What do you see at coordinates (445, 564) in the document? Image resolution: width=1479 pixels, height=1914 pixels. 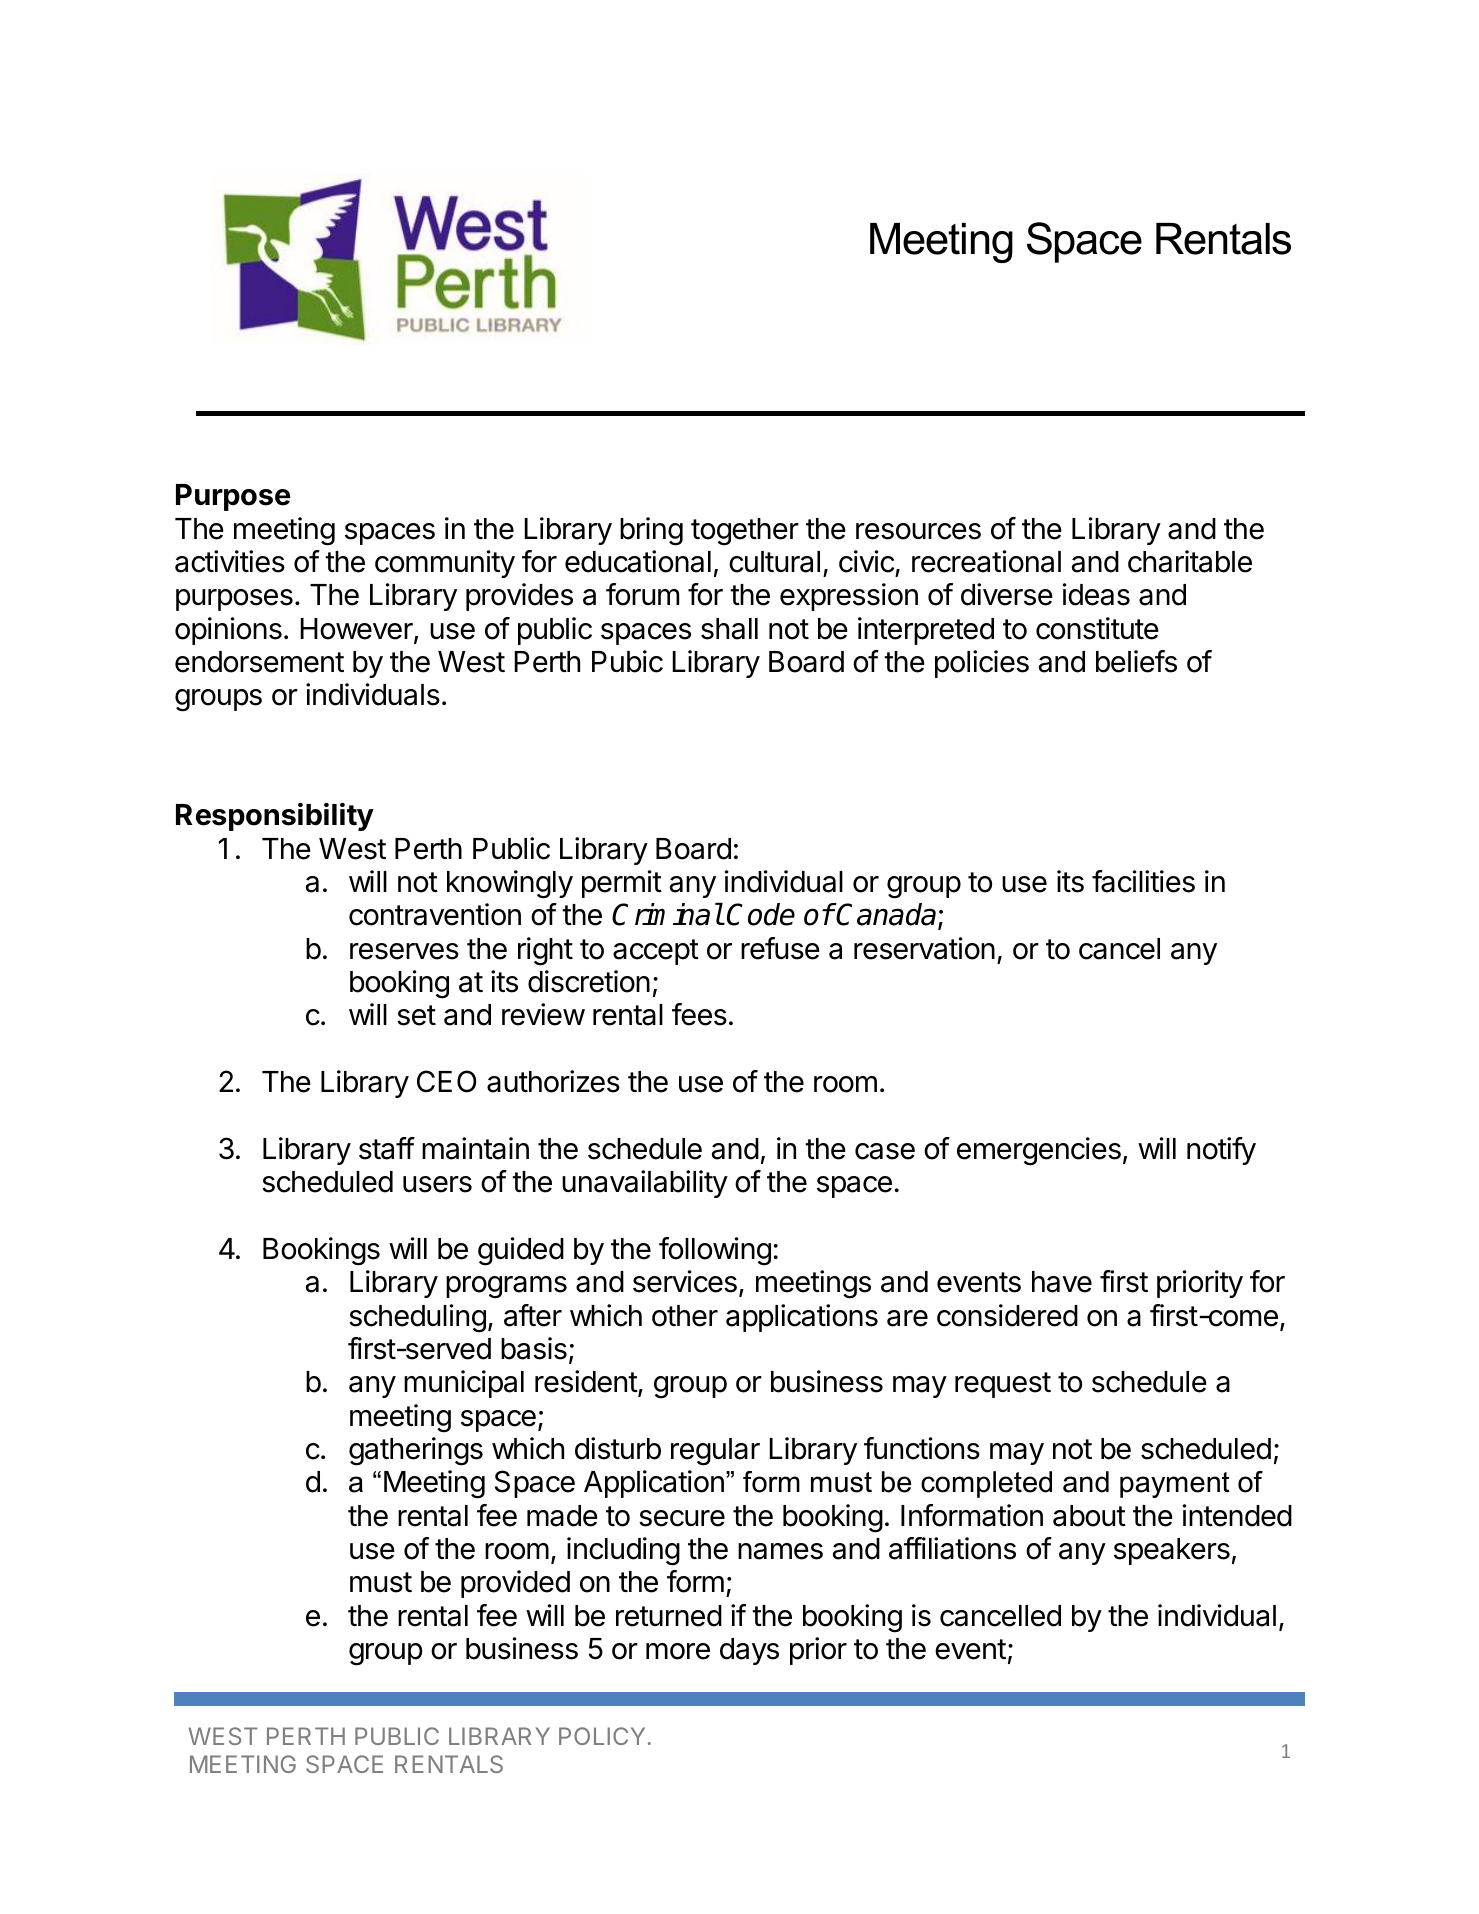 I see `community` at bounding box center [445, 564].
